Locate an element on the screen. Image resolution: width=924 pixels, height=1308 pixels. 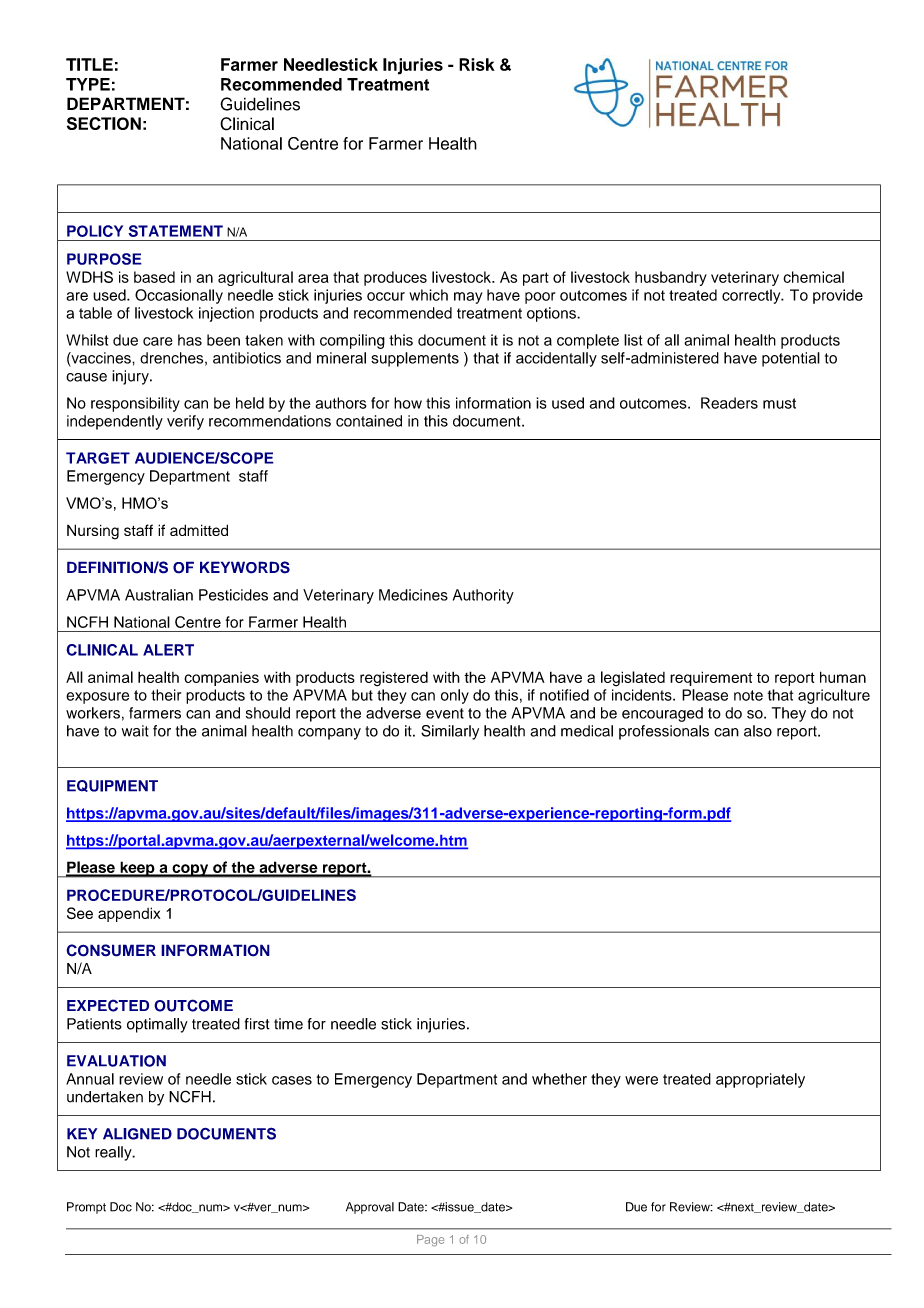
Prompt is located at coordinates (86, 1208).
